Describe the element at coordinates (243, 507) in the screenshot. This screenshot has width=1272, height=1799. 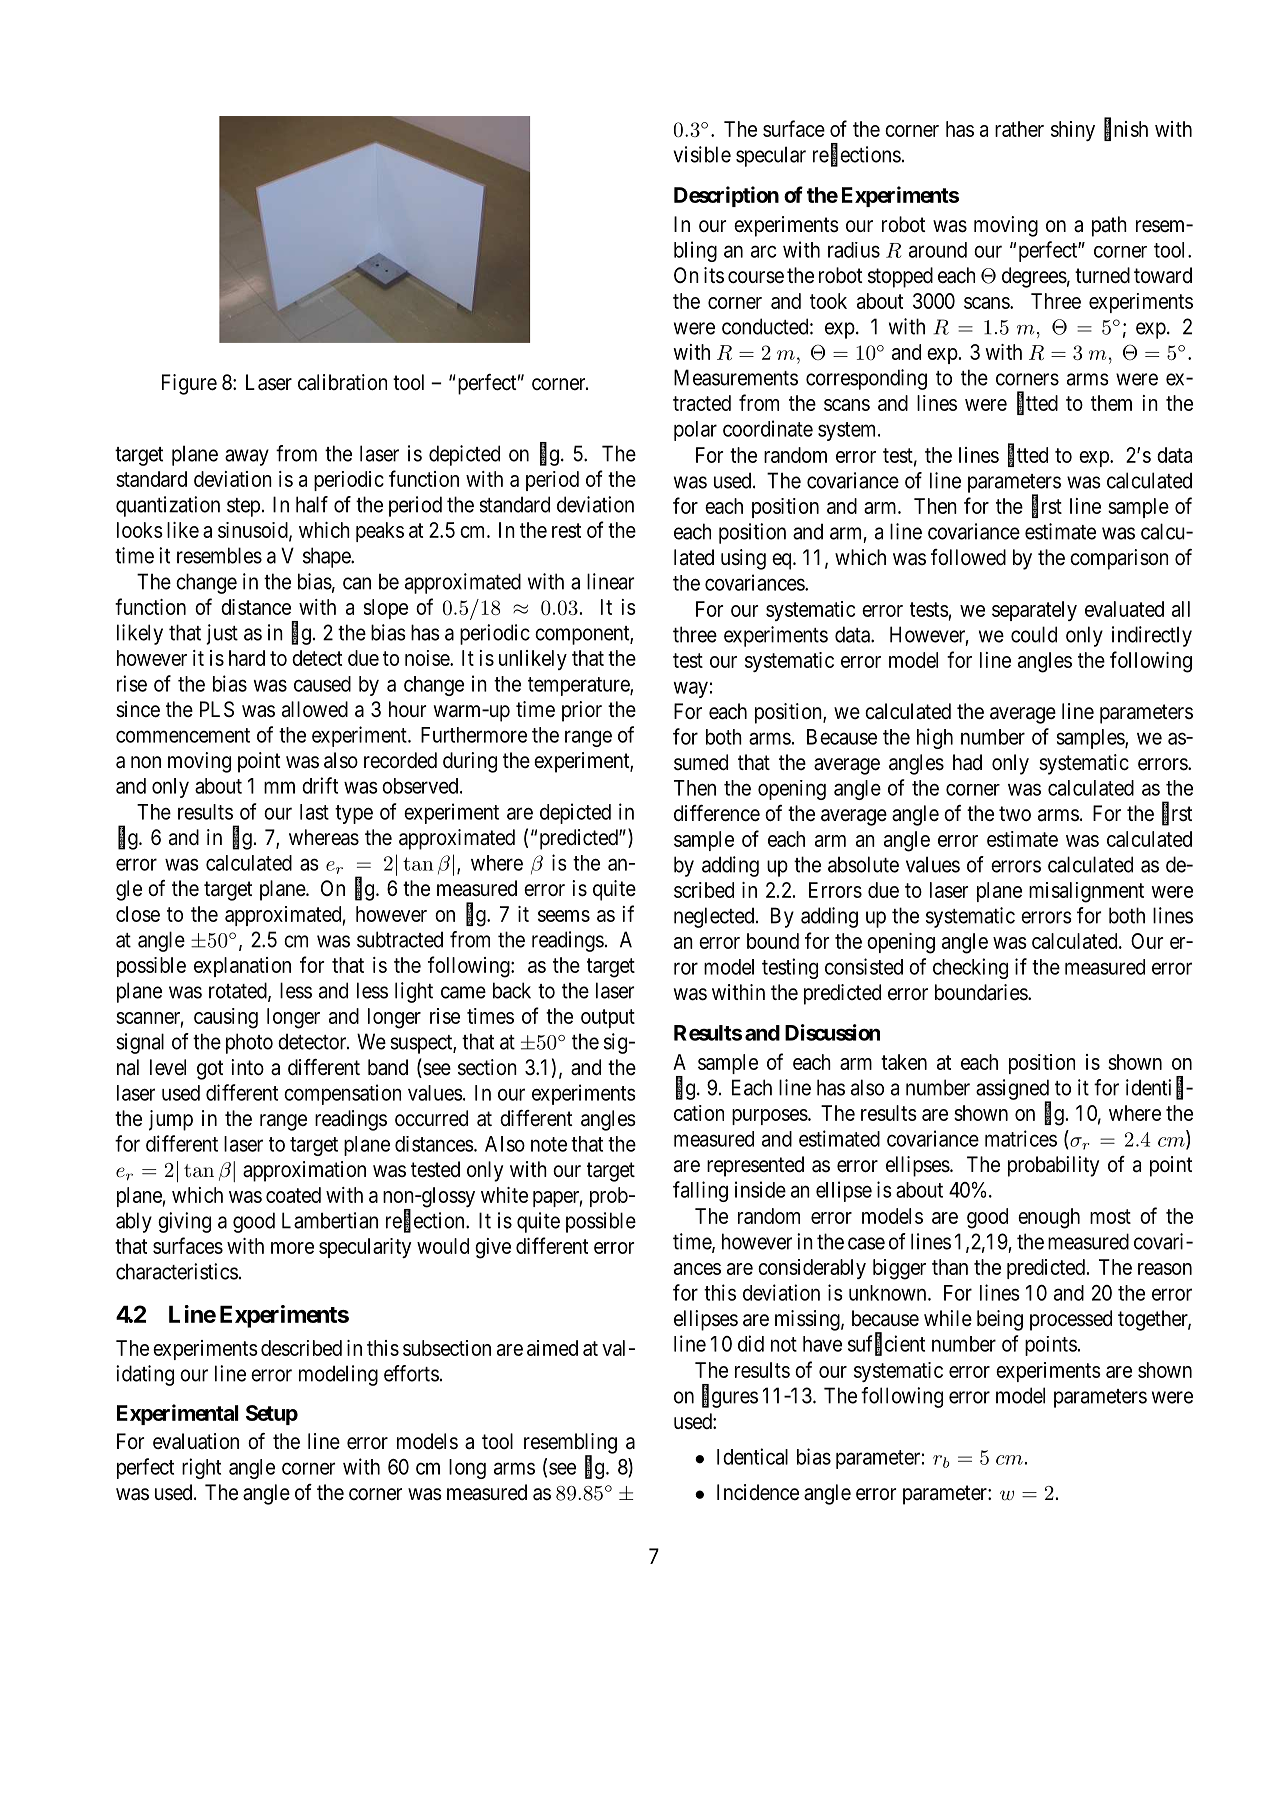
I see `step` at that location.
